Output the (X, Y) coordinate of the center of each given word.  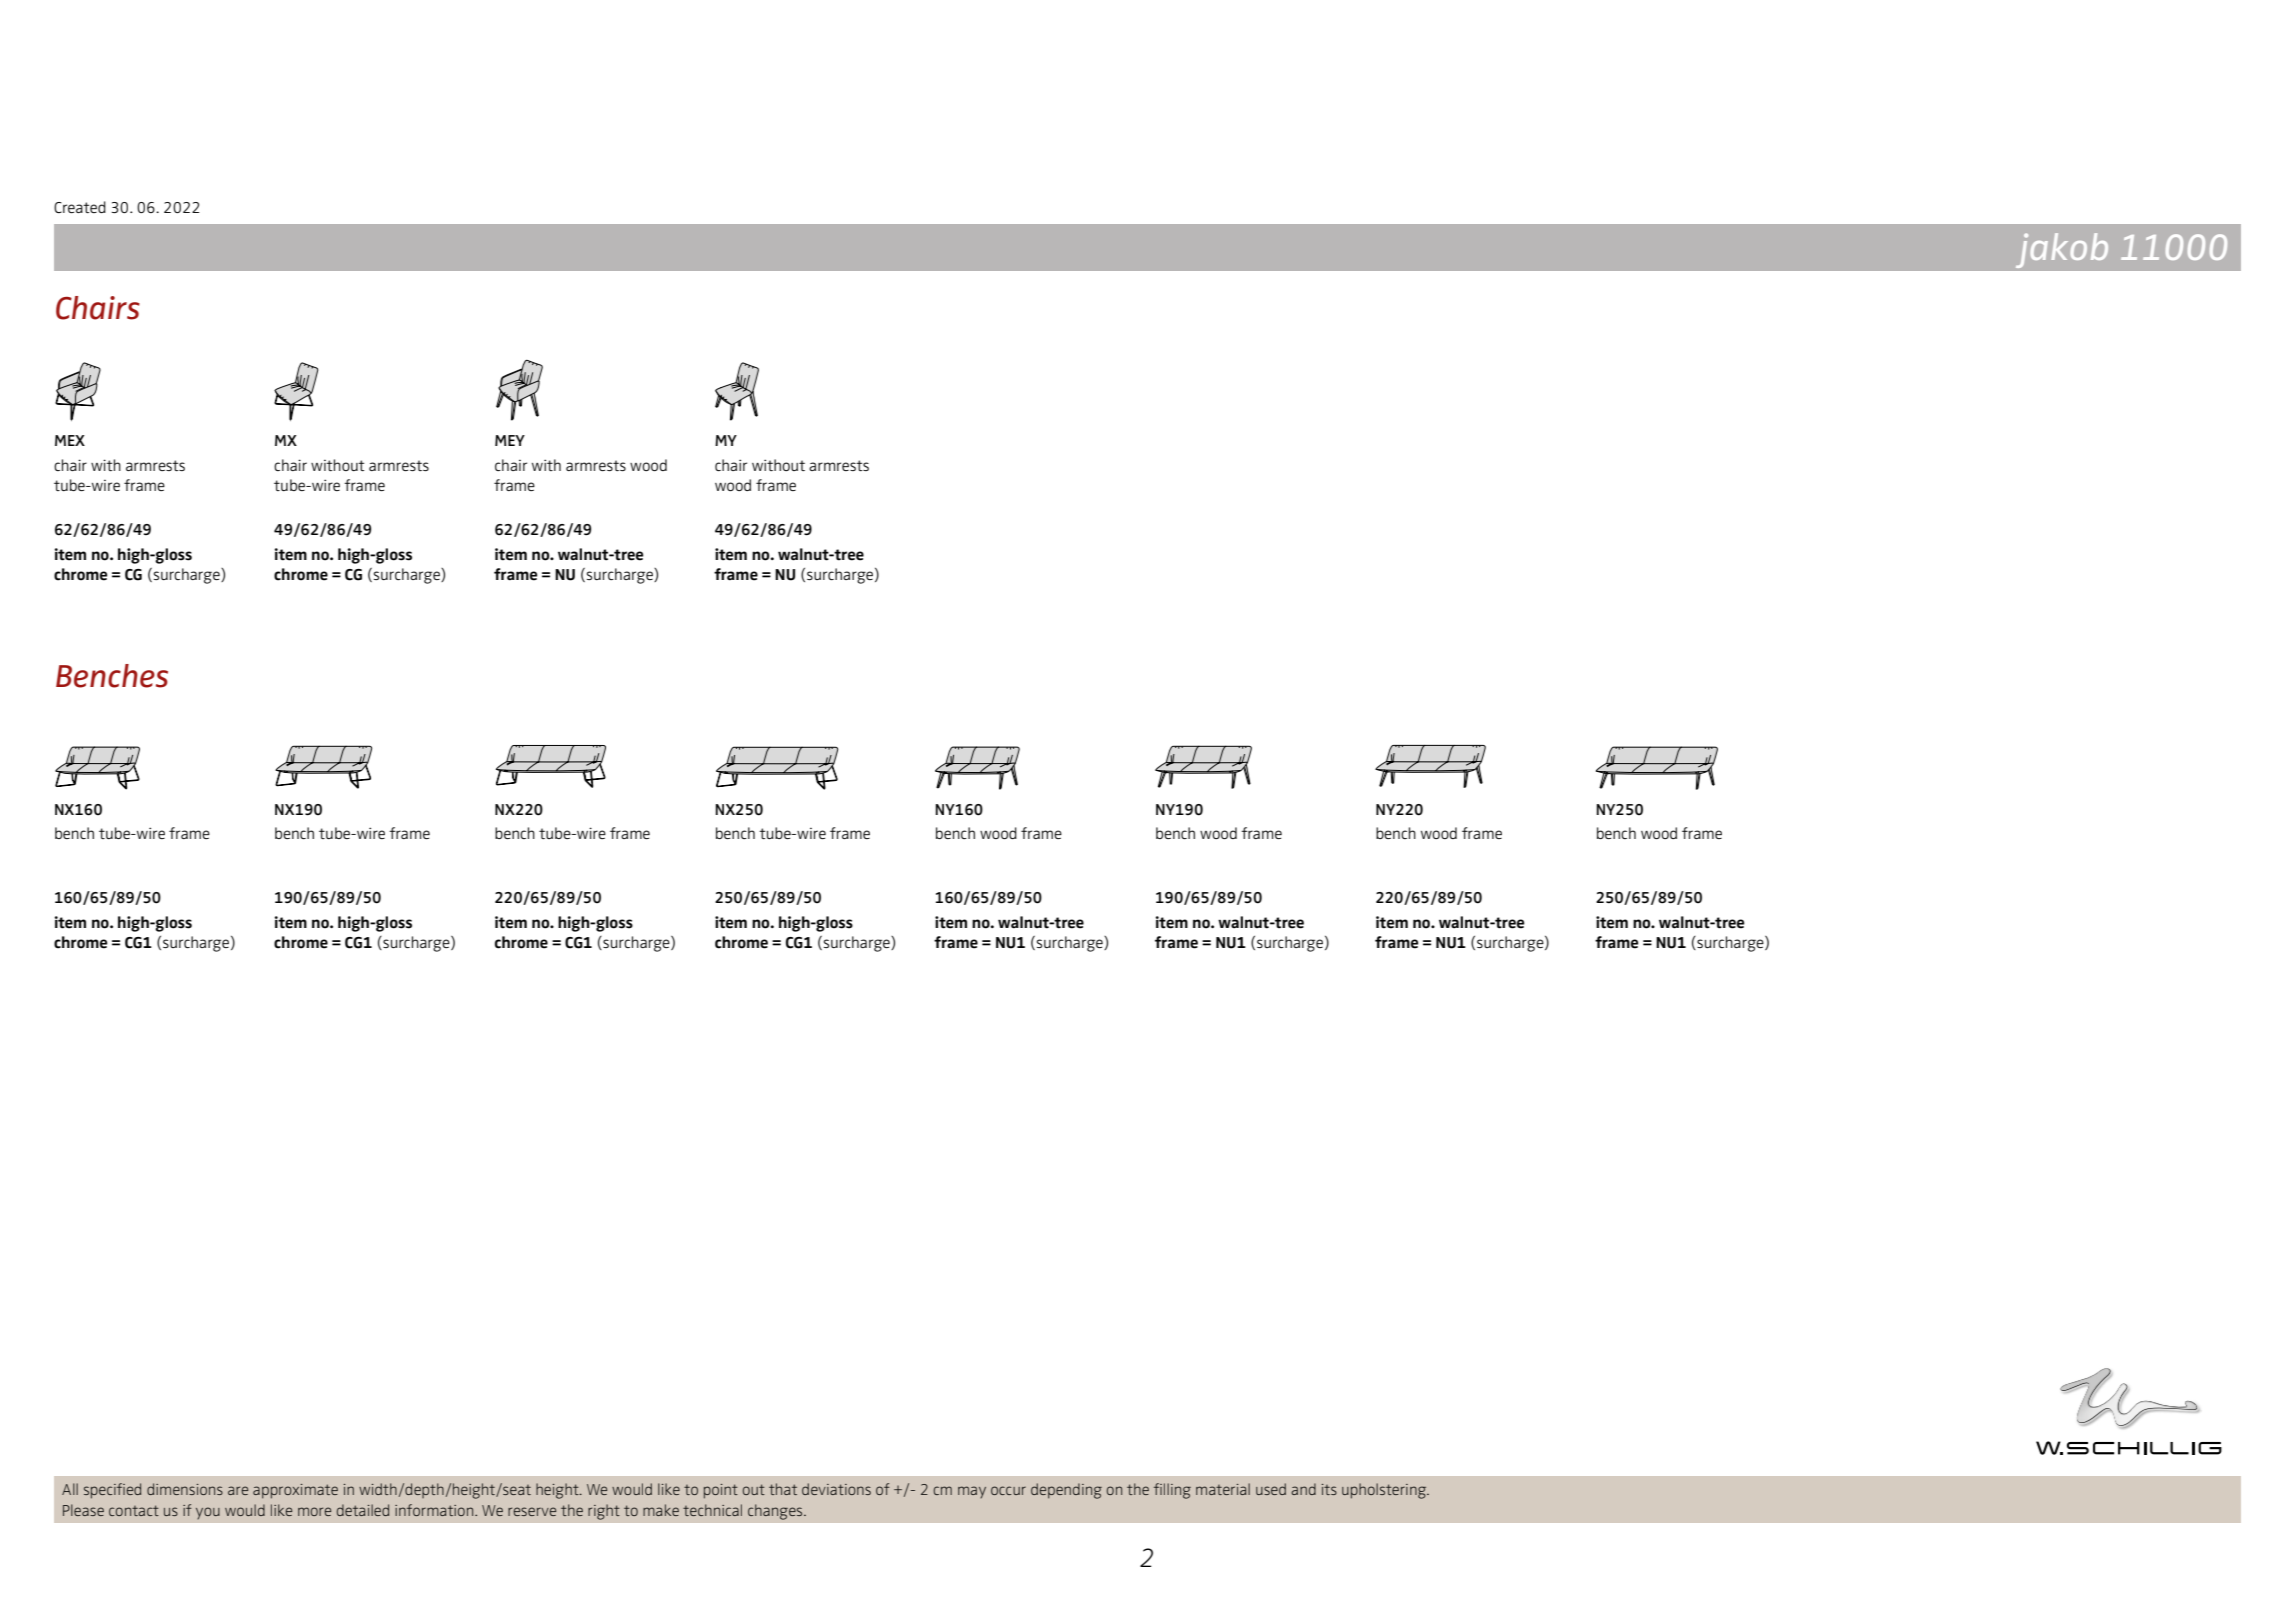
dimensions (185, 1489)
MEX (70, 440)
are (238, 1490)
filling (1172, 1491)
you (208, 1513)
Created (80, 207)
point (721, 1491)
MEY (510, 440)
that (783, 1489)
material (1223, 1489)
